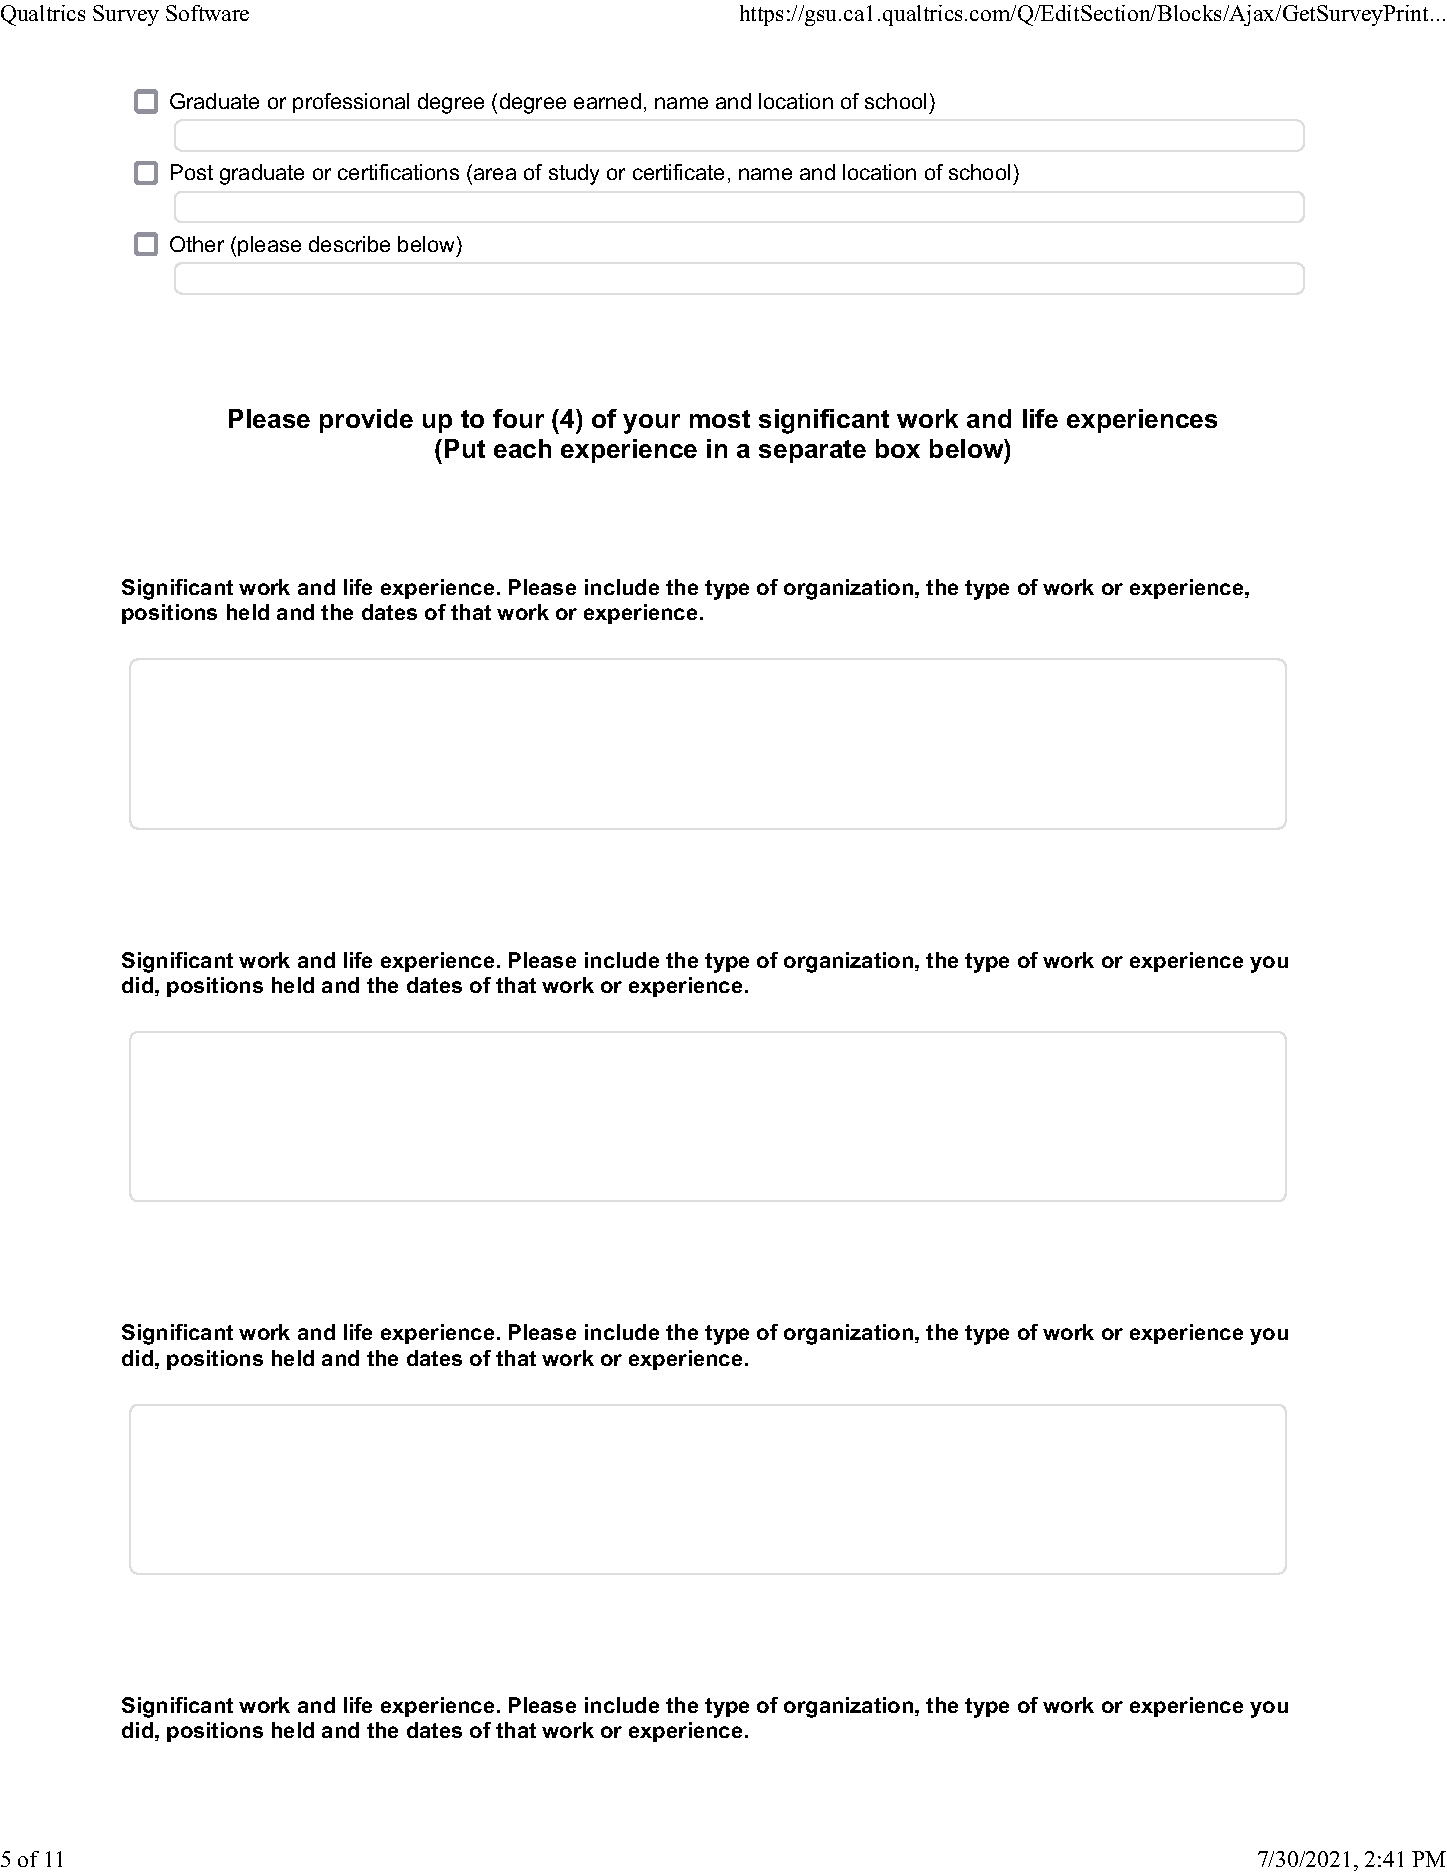 This document has width=1447, height=1872. I want to click on describe, so click(349, 244).
